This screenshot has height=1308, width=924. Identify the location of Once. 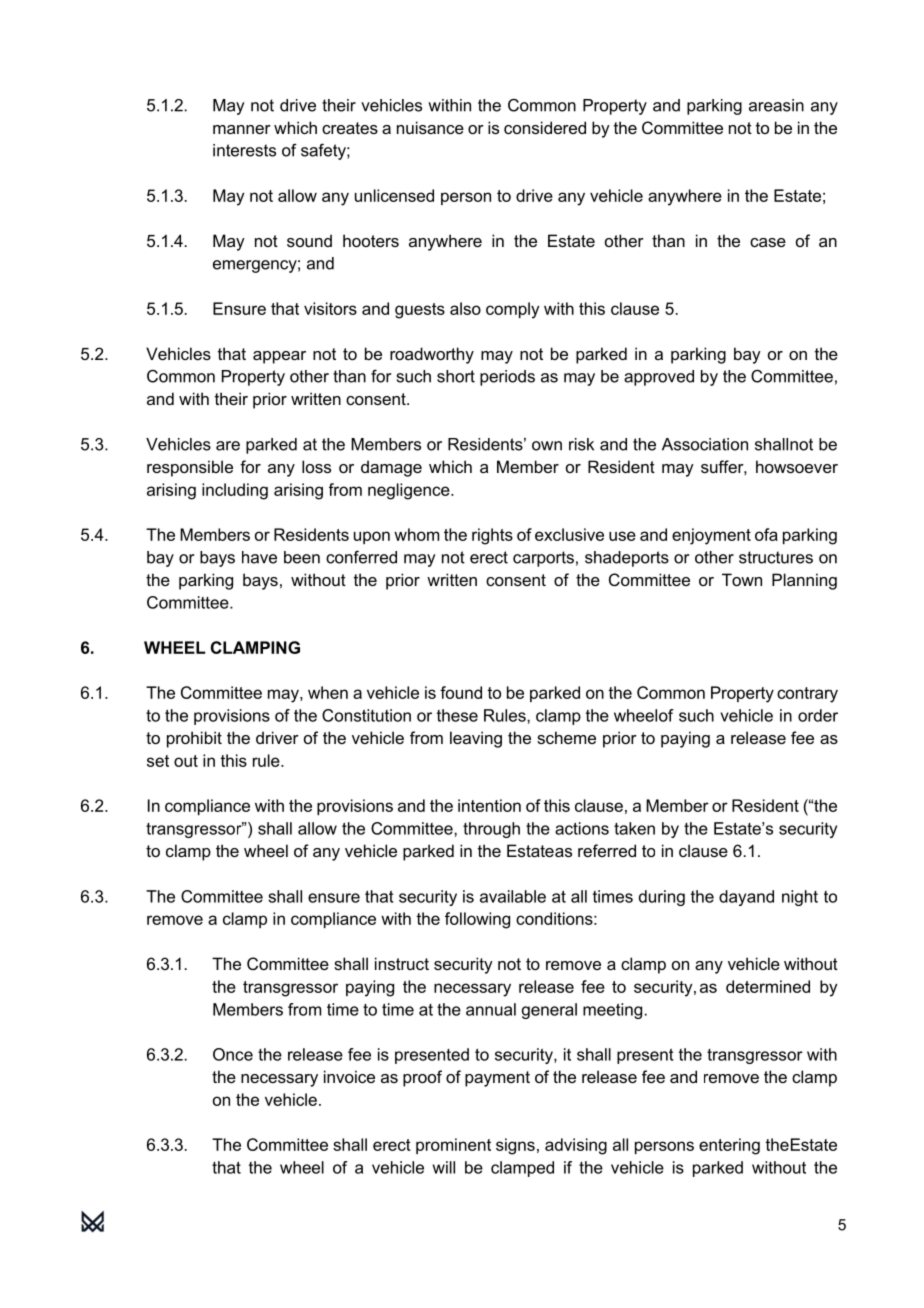
(233, 1054).
